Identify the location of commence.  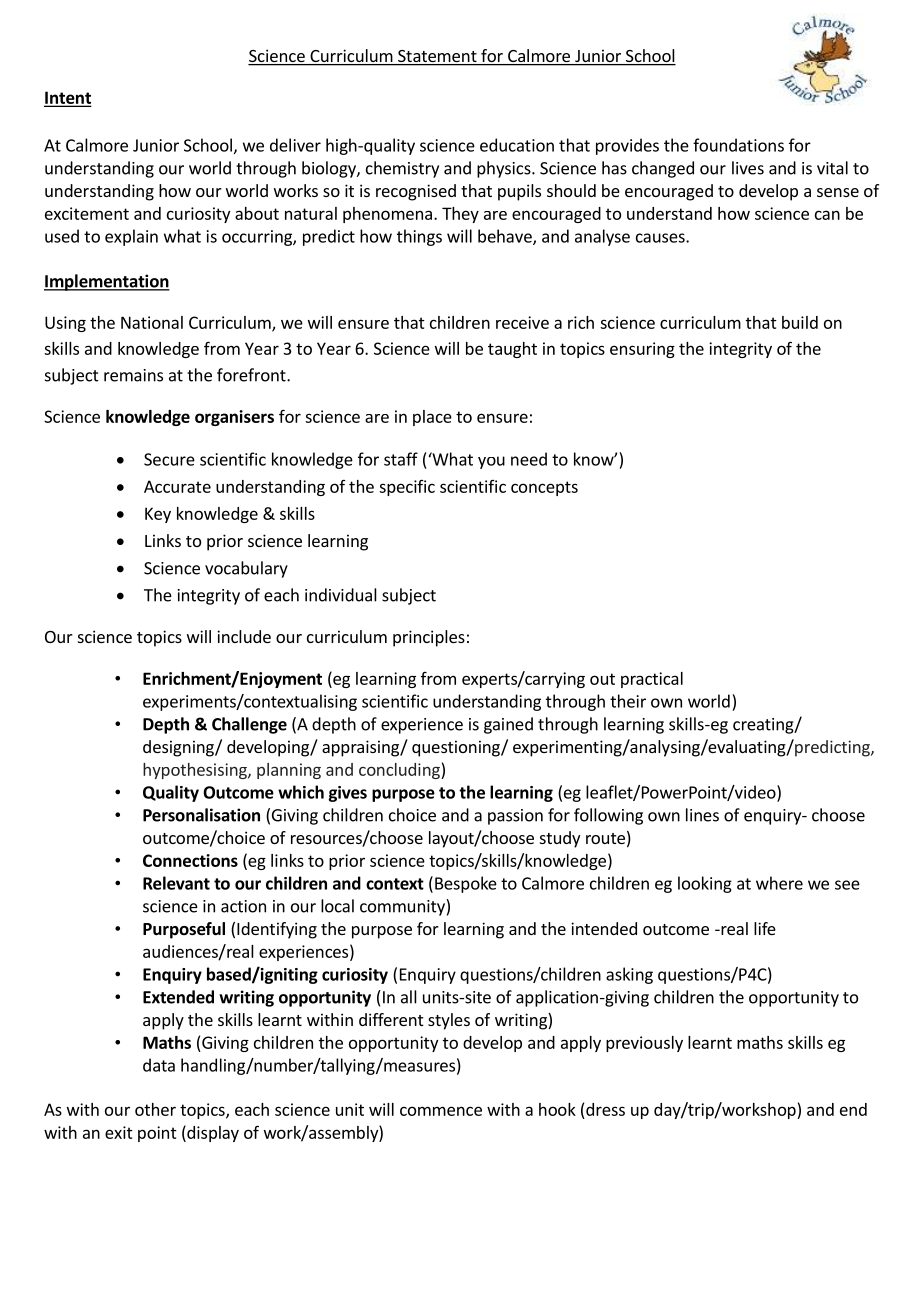
(441, 1111).
